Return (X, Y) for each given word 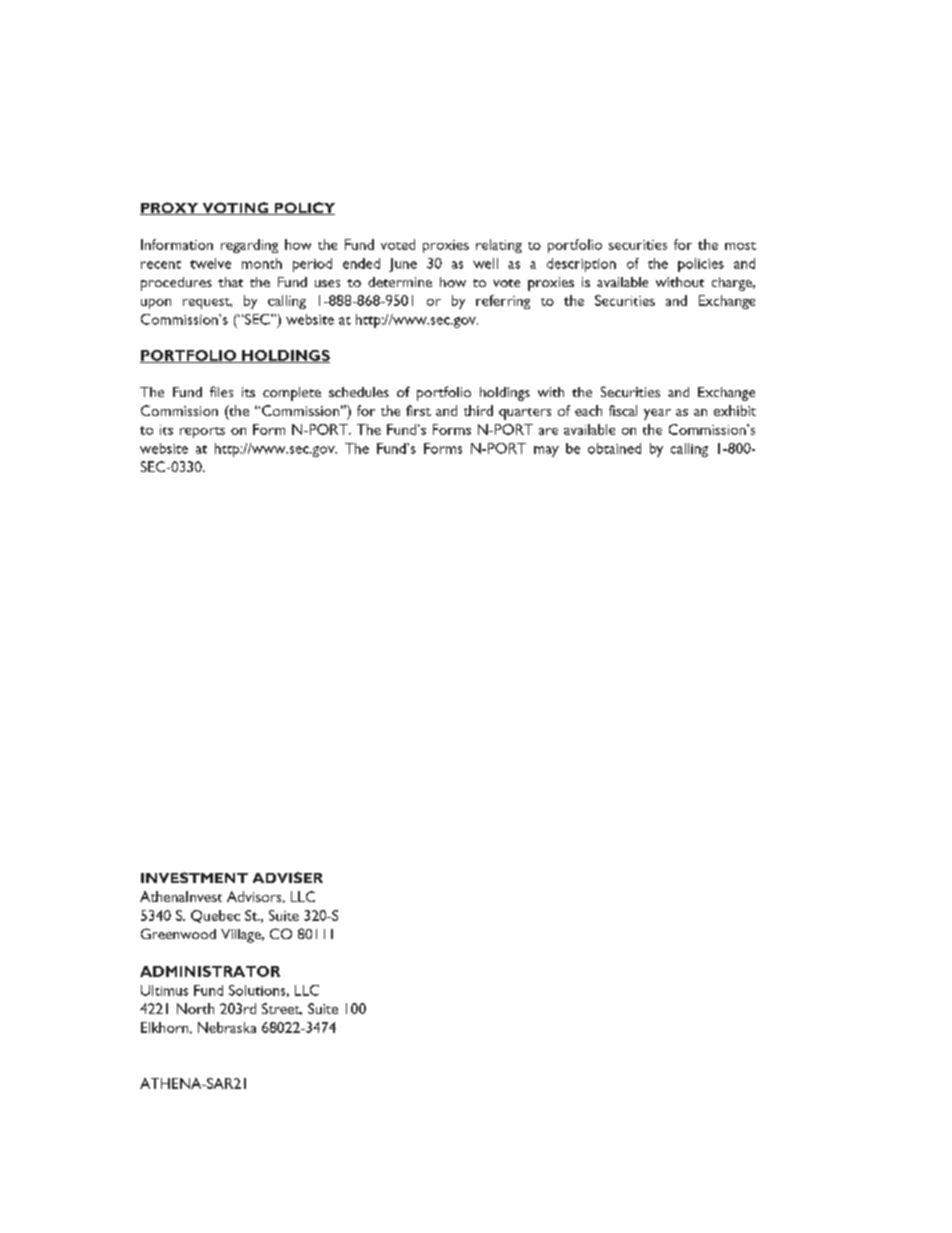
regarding (249, 246)
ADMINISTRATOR (210, 971)
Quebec (215, 916)
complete (292, 394)
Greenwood (178, 933)
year (657, 414)
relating (499, 246)
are (548, 431)
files (221, 391)
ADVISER (288, 877)
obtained (614, 448)
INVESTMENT (194, 877)
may (546, 451)
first (418, 410)
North (195, 1008)
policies (701, 265)
